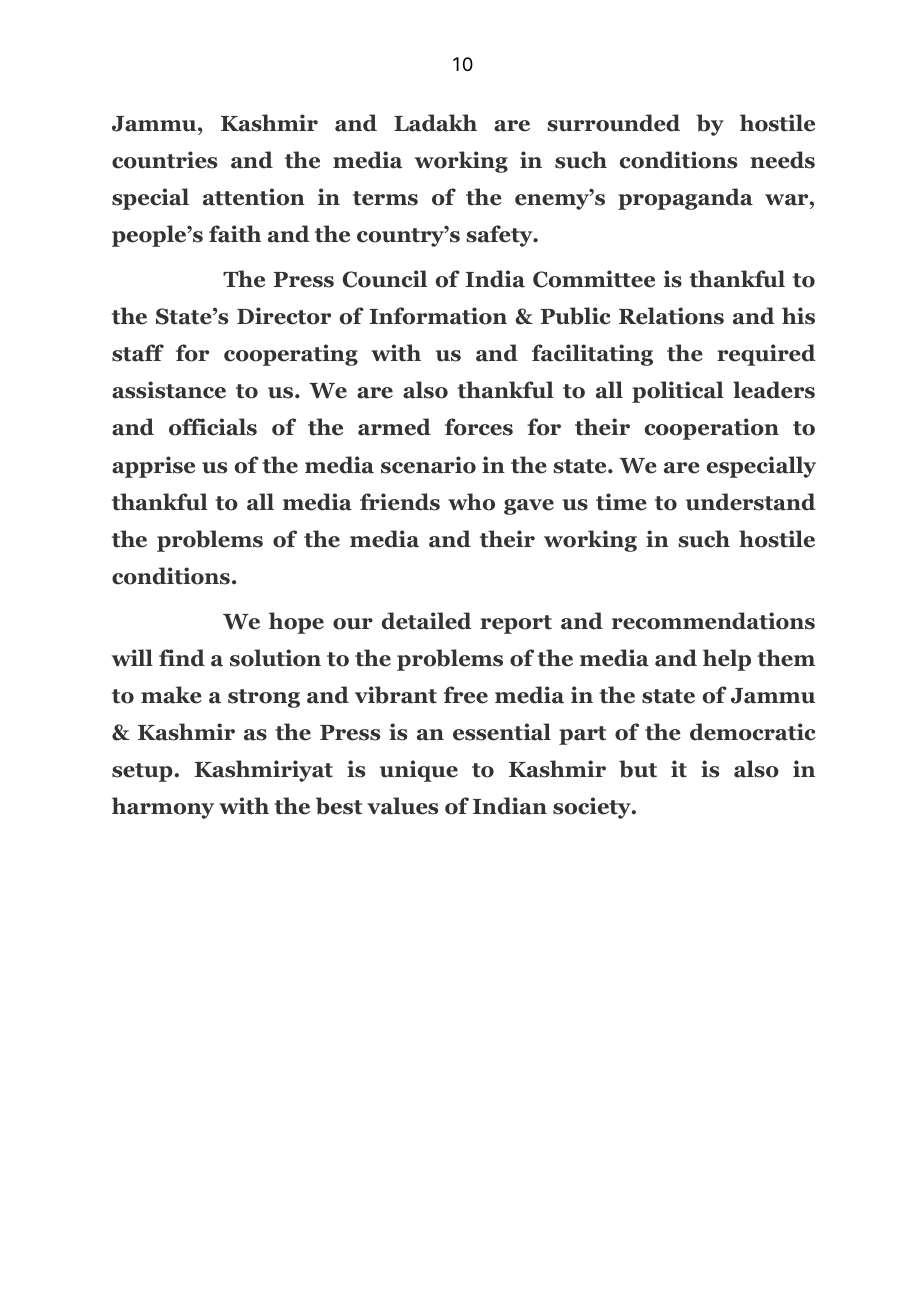 The height and width of the image is (1308, 924). I want to click on countries, so click(164, 160).
